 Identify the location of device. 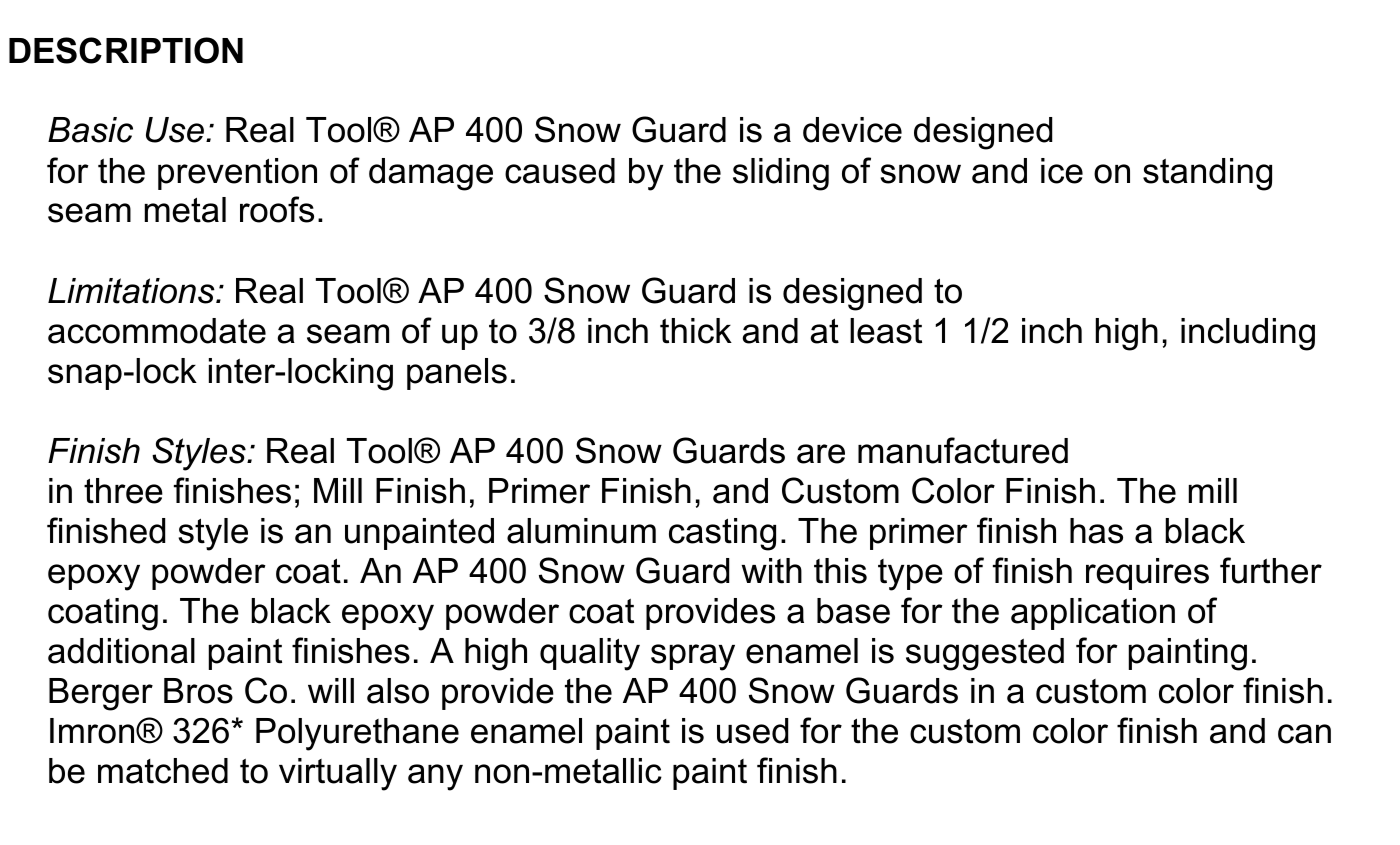
(852, 130).
